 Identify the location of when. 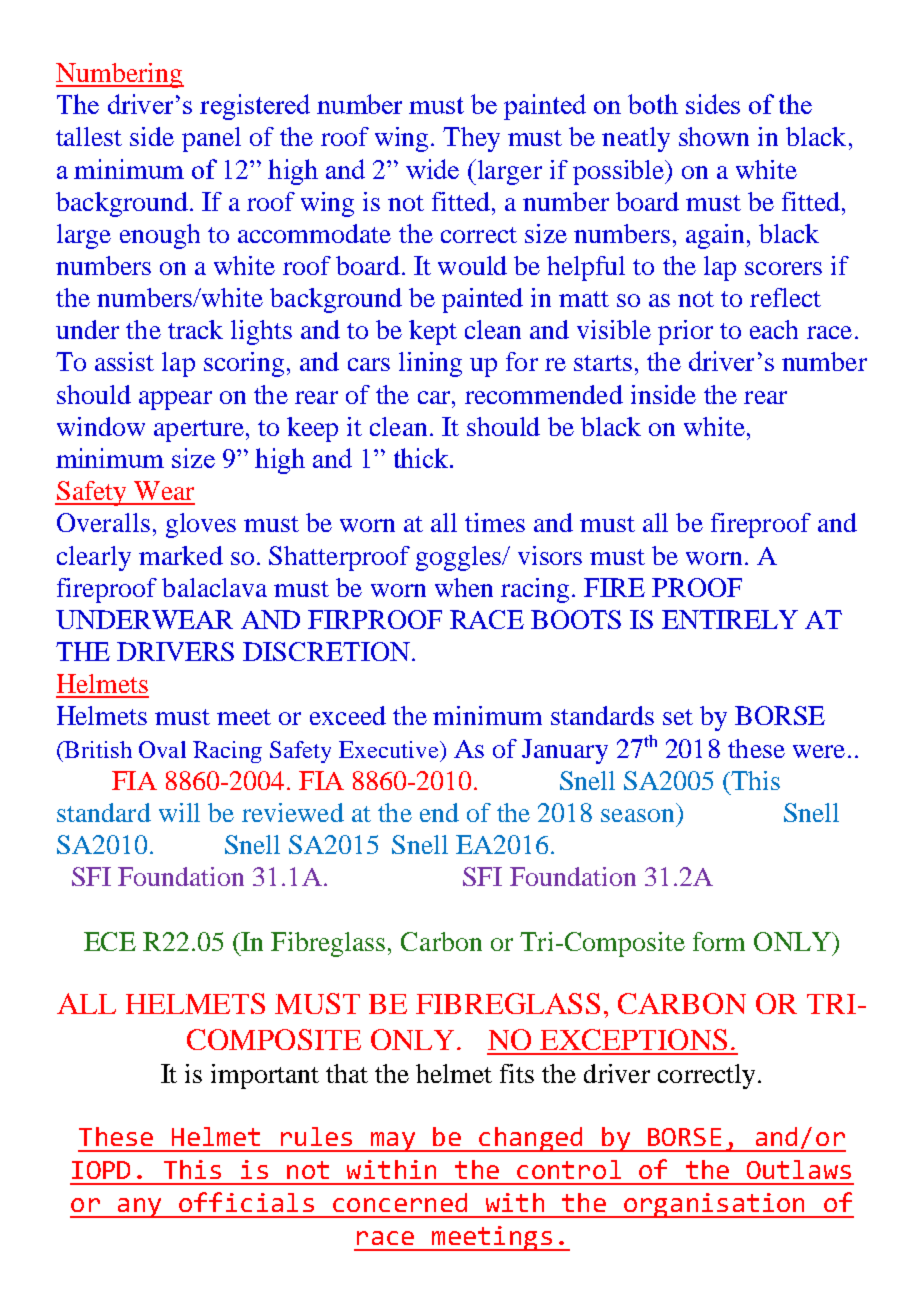
(464, 587).
